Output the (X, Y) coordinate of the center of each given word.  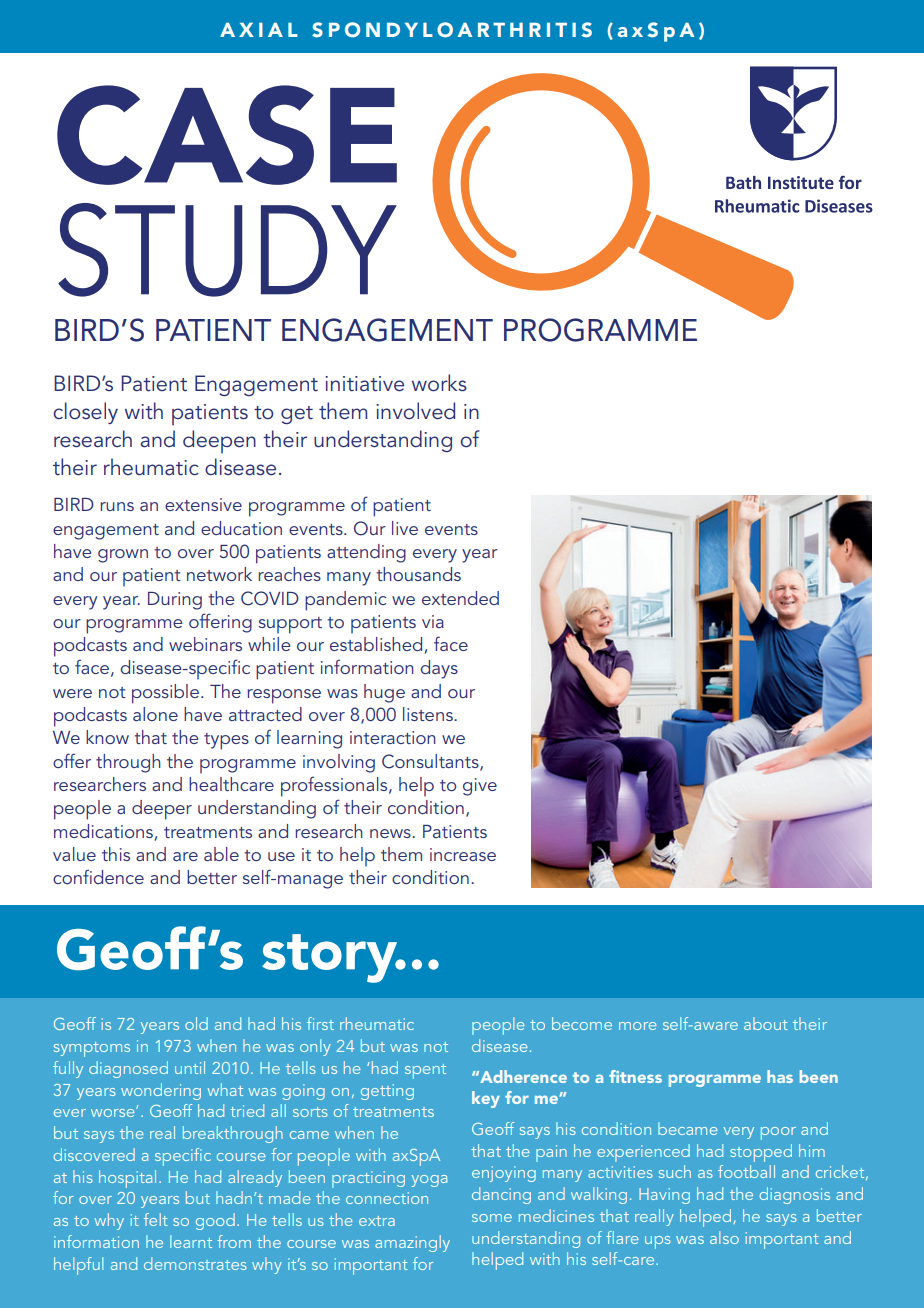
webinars (205, 644)
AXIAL (259, 30)
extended (460, 598)
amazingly (412, 1243)
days (439, 669)
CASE (227, 135)
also (724, 1237)
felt (156, 1219)
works (439, 383)
